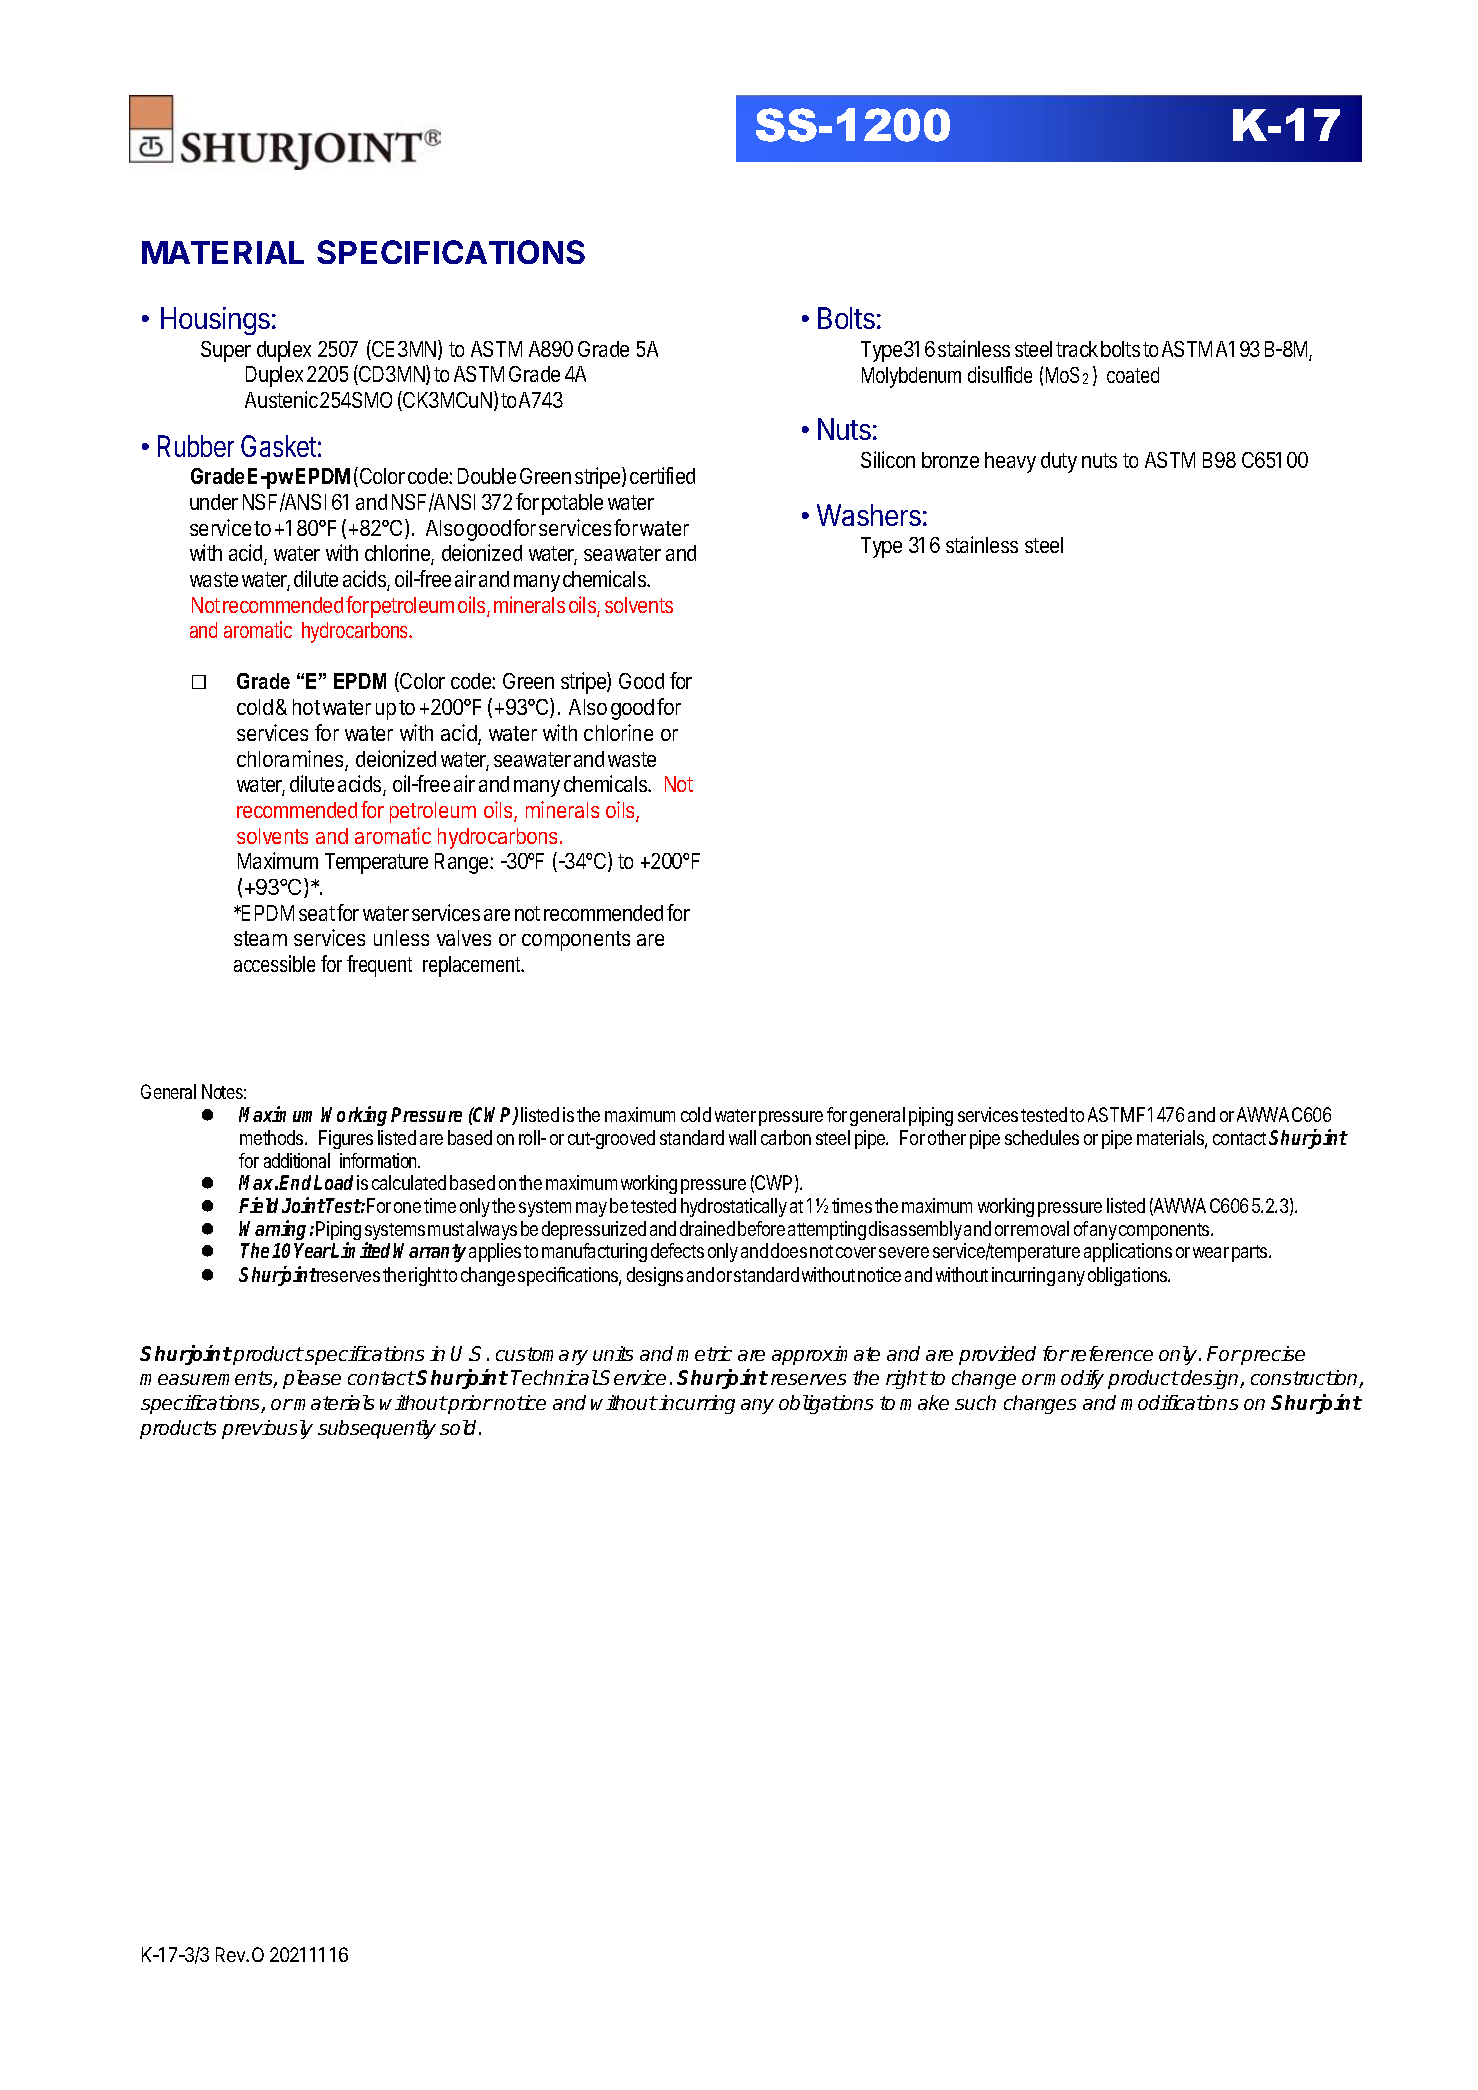  I want to click on other, so click(947, 1137).
